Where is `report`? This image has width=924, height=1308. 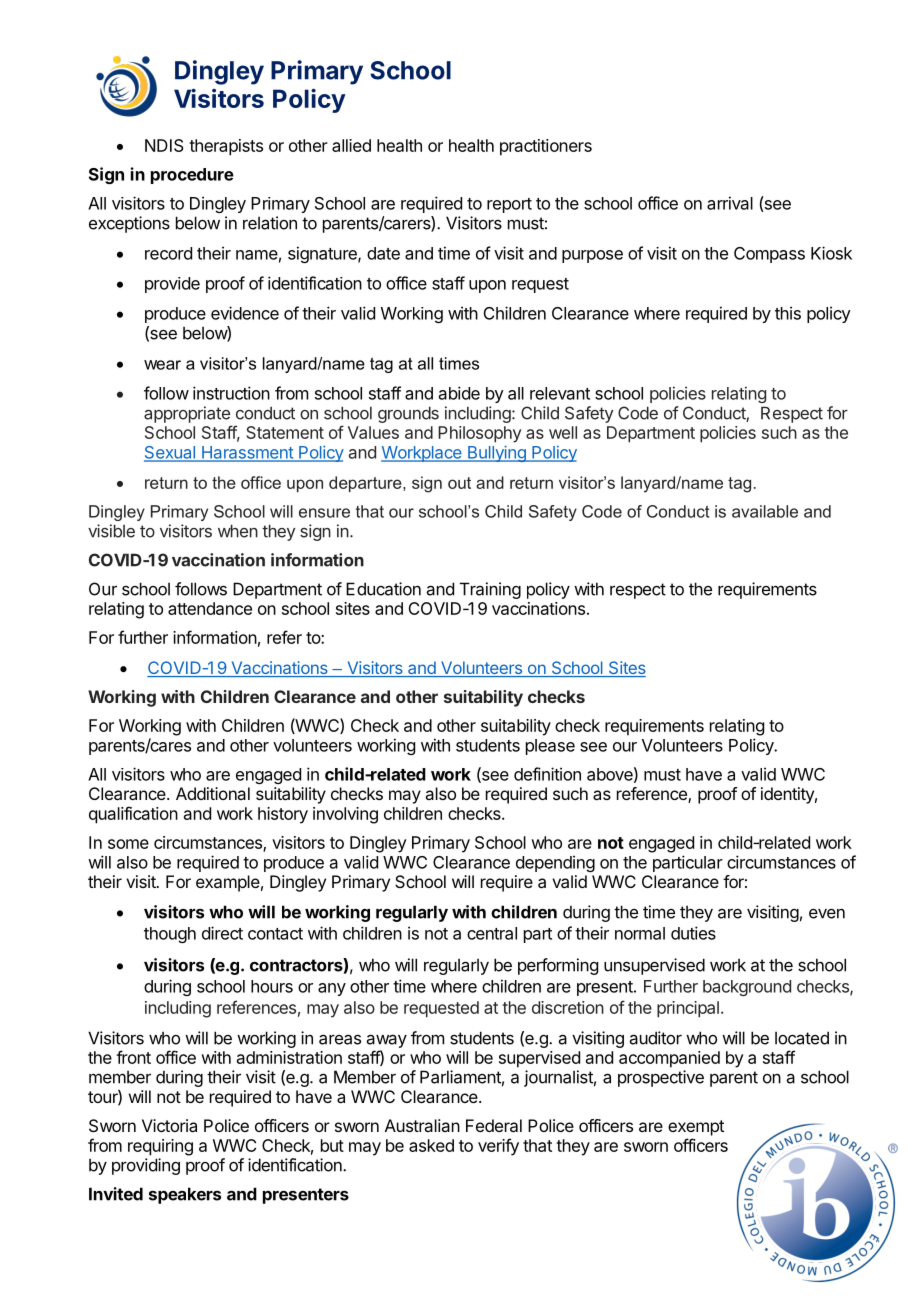
report is located at coordinates (509, 205).
